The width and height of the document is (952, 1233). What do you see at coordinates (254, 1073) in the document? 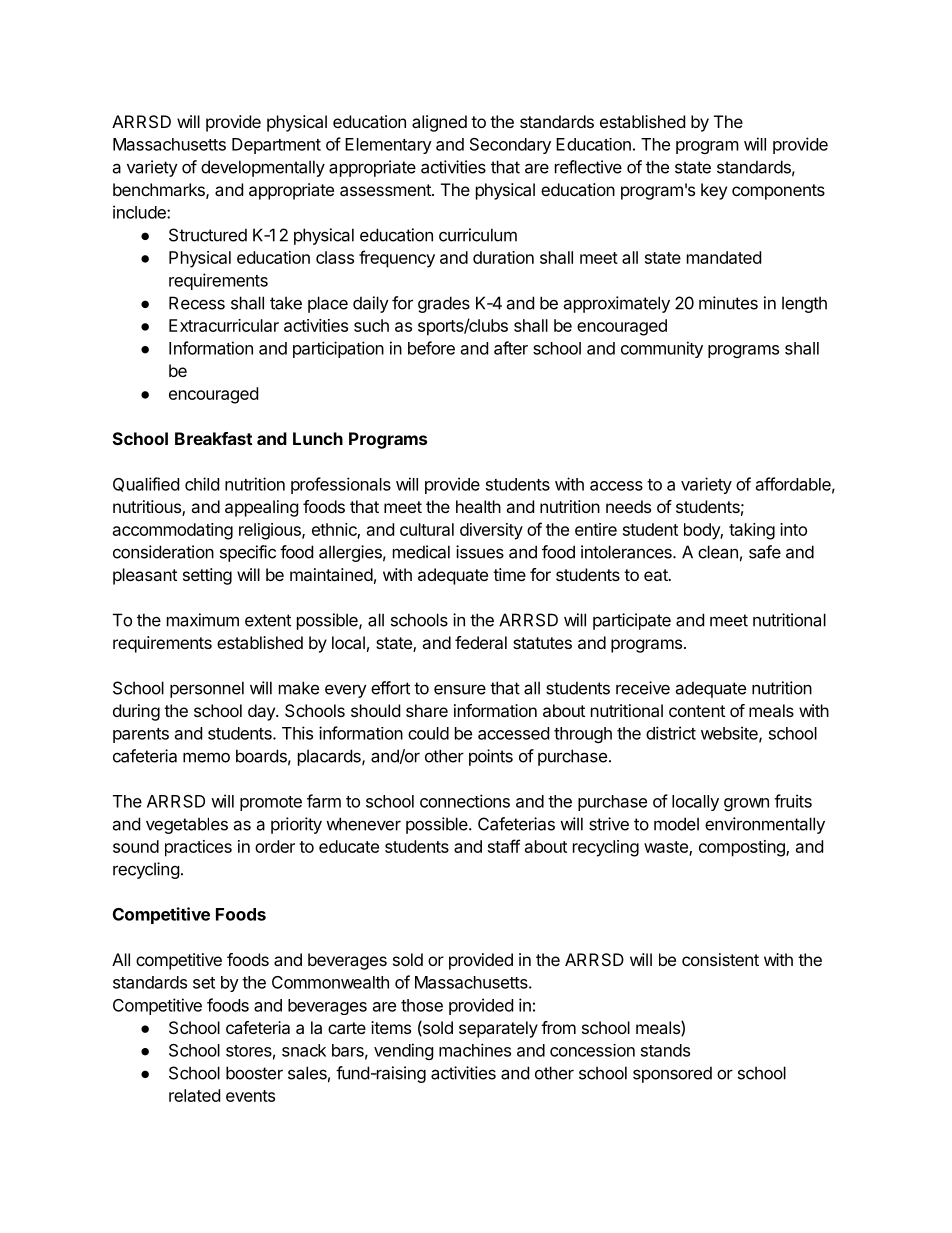
I see `booster` at bounding box center [254, 1073].
